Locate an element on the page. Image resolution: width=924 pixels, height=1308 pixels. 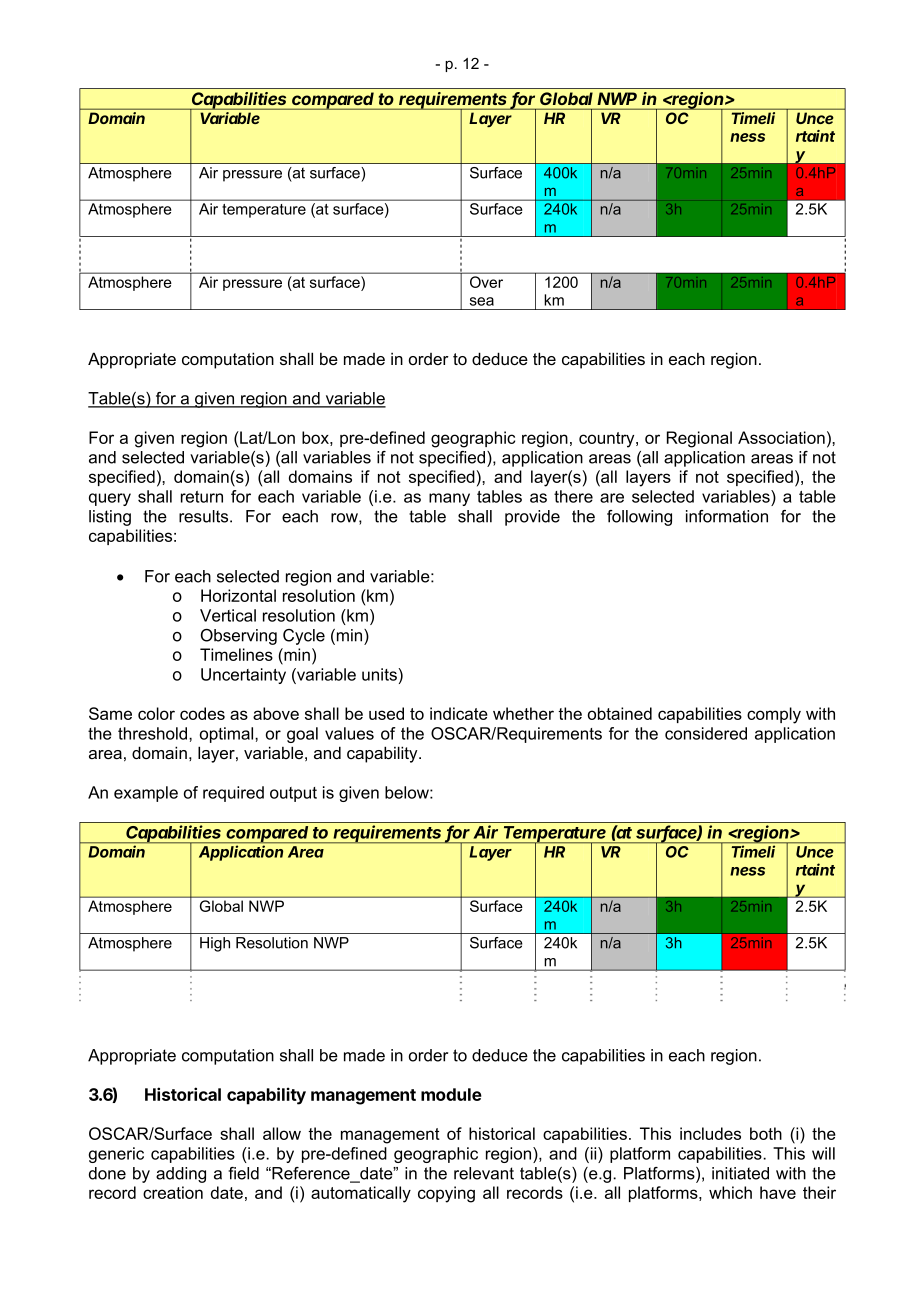
indicate is located at coordinates (459, 713).
